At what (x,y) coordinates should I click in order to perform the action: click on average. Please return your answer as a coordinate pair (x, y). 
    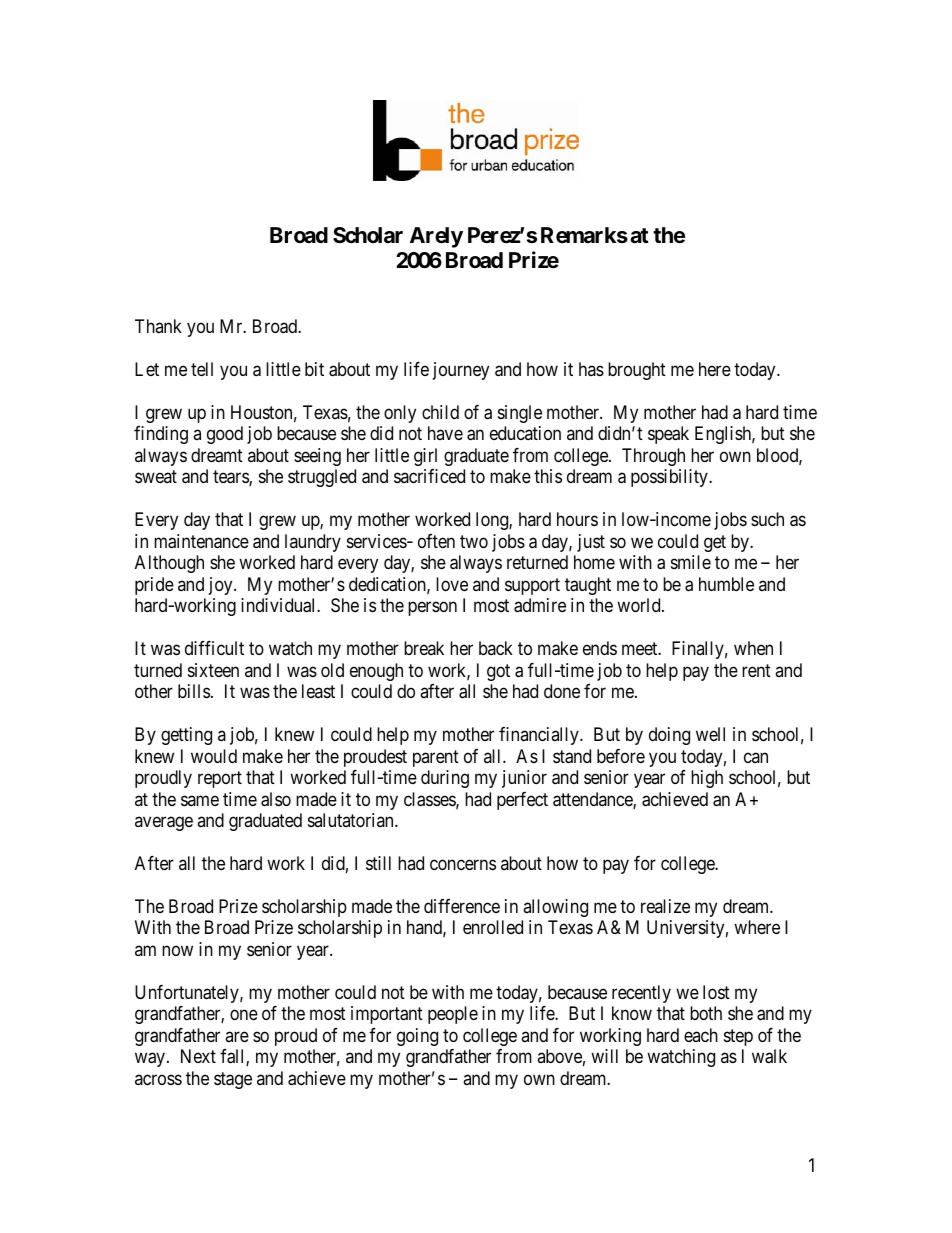
    Looking at the image, I should click on (164, 824).
